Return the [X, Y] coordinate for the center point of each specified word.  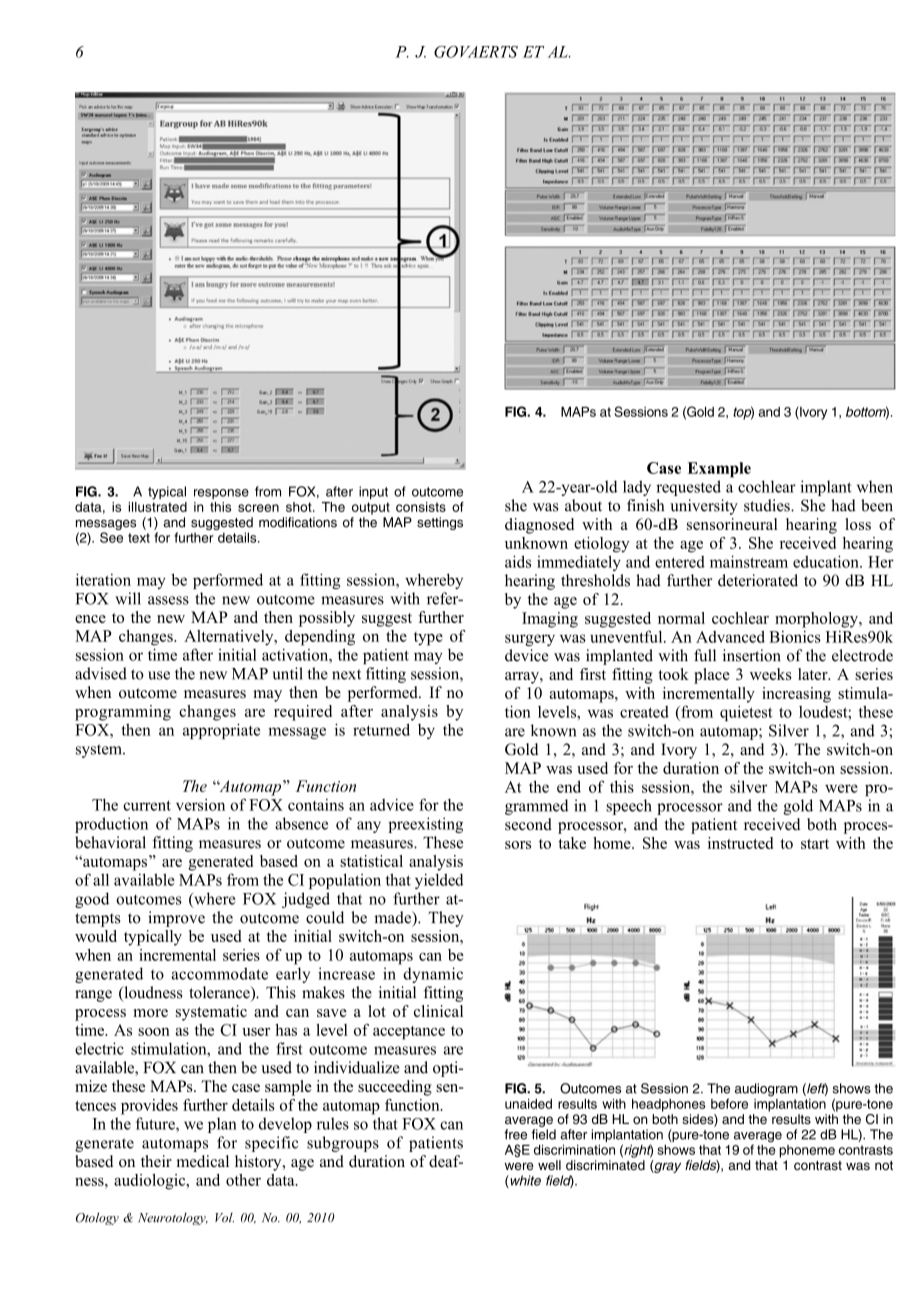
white [524, 1181]
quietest [746, 713]
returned [381, 729]
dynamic [433, 975]
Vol [224, 1218]
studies [768, 505]
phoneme [807, 1151]
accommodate [219, 973]
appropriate [221, 731]
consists [421, 507]
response [221, 494]
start [815, 844]
